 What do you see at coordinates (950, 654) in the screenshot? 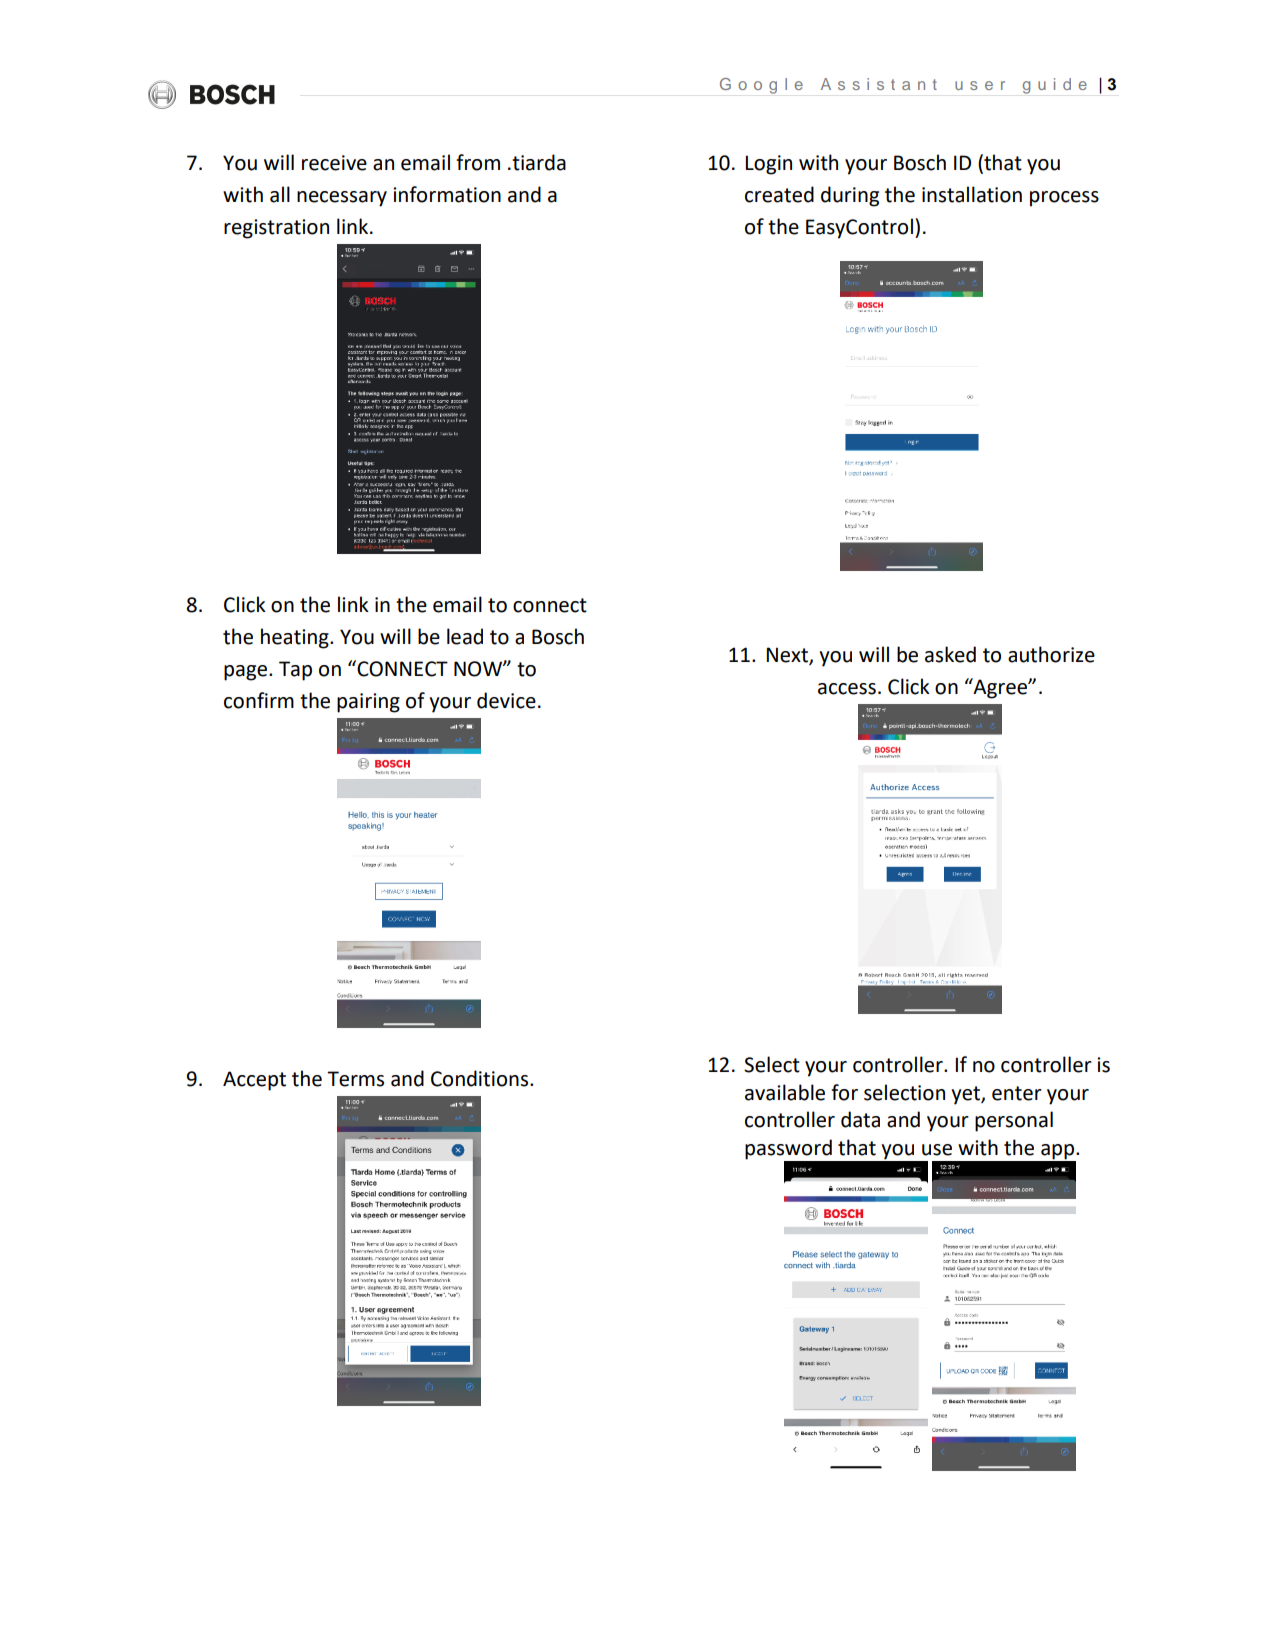
I see `asked` at bounding box center [950, 654].
